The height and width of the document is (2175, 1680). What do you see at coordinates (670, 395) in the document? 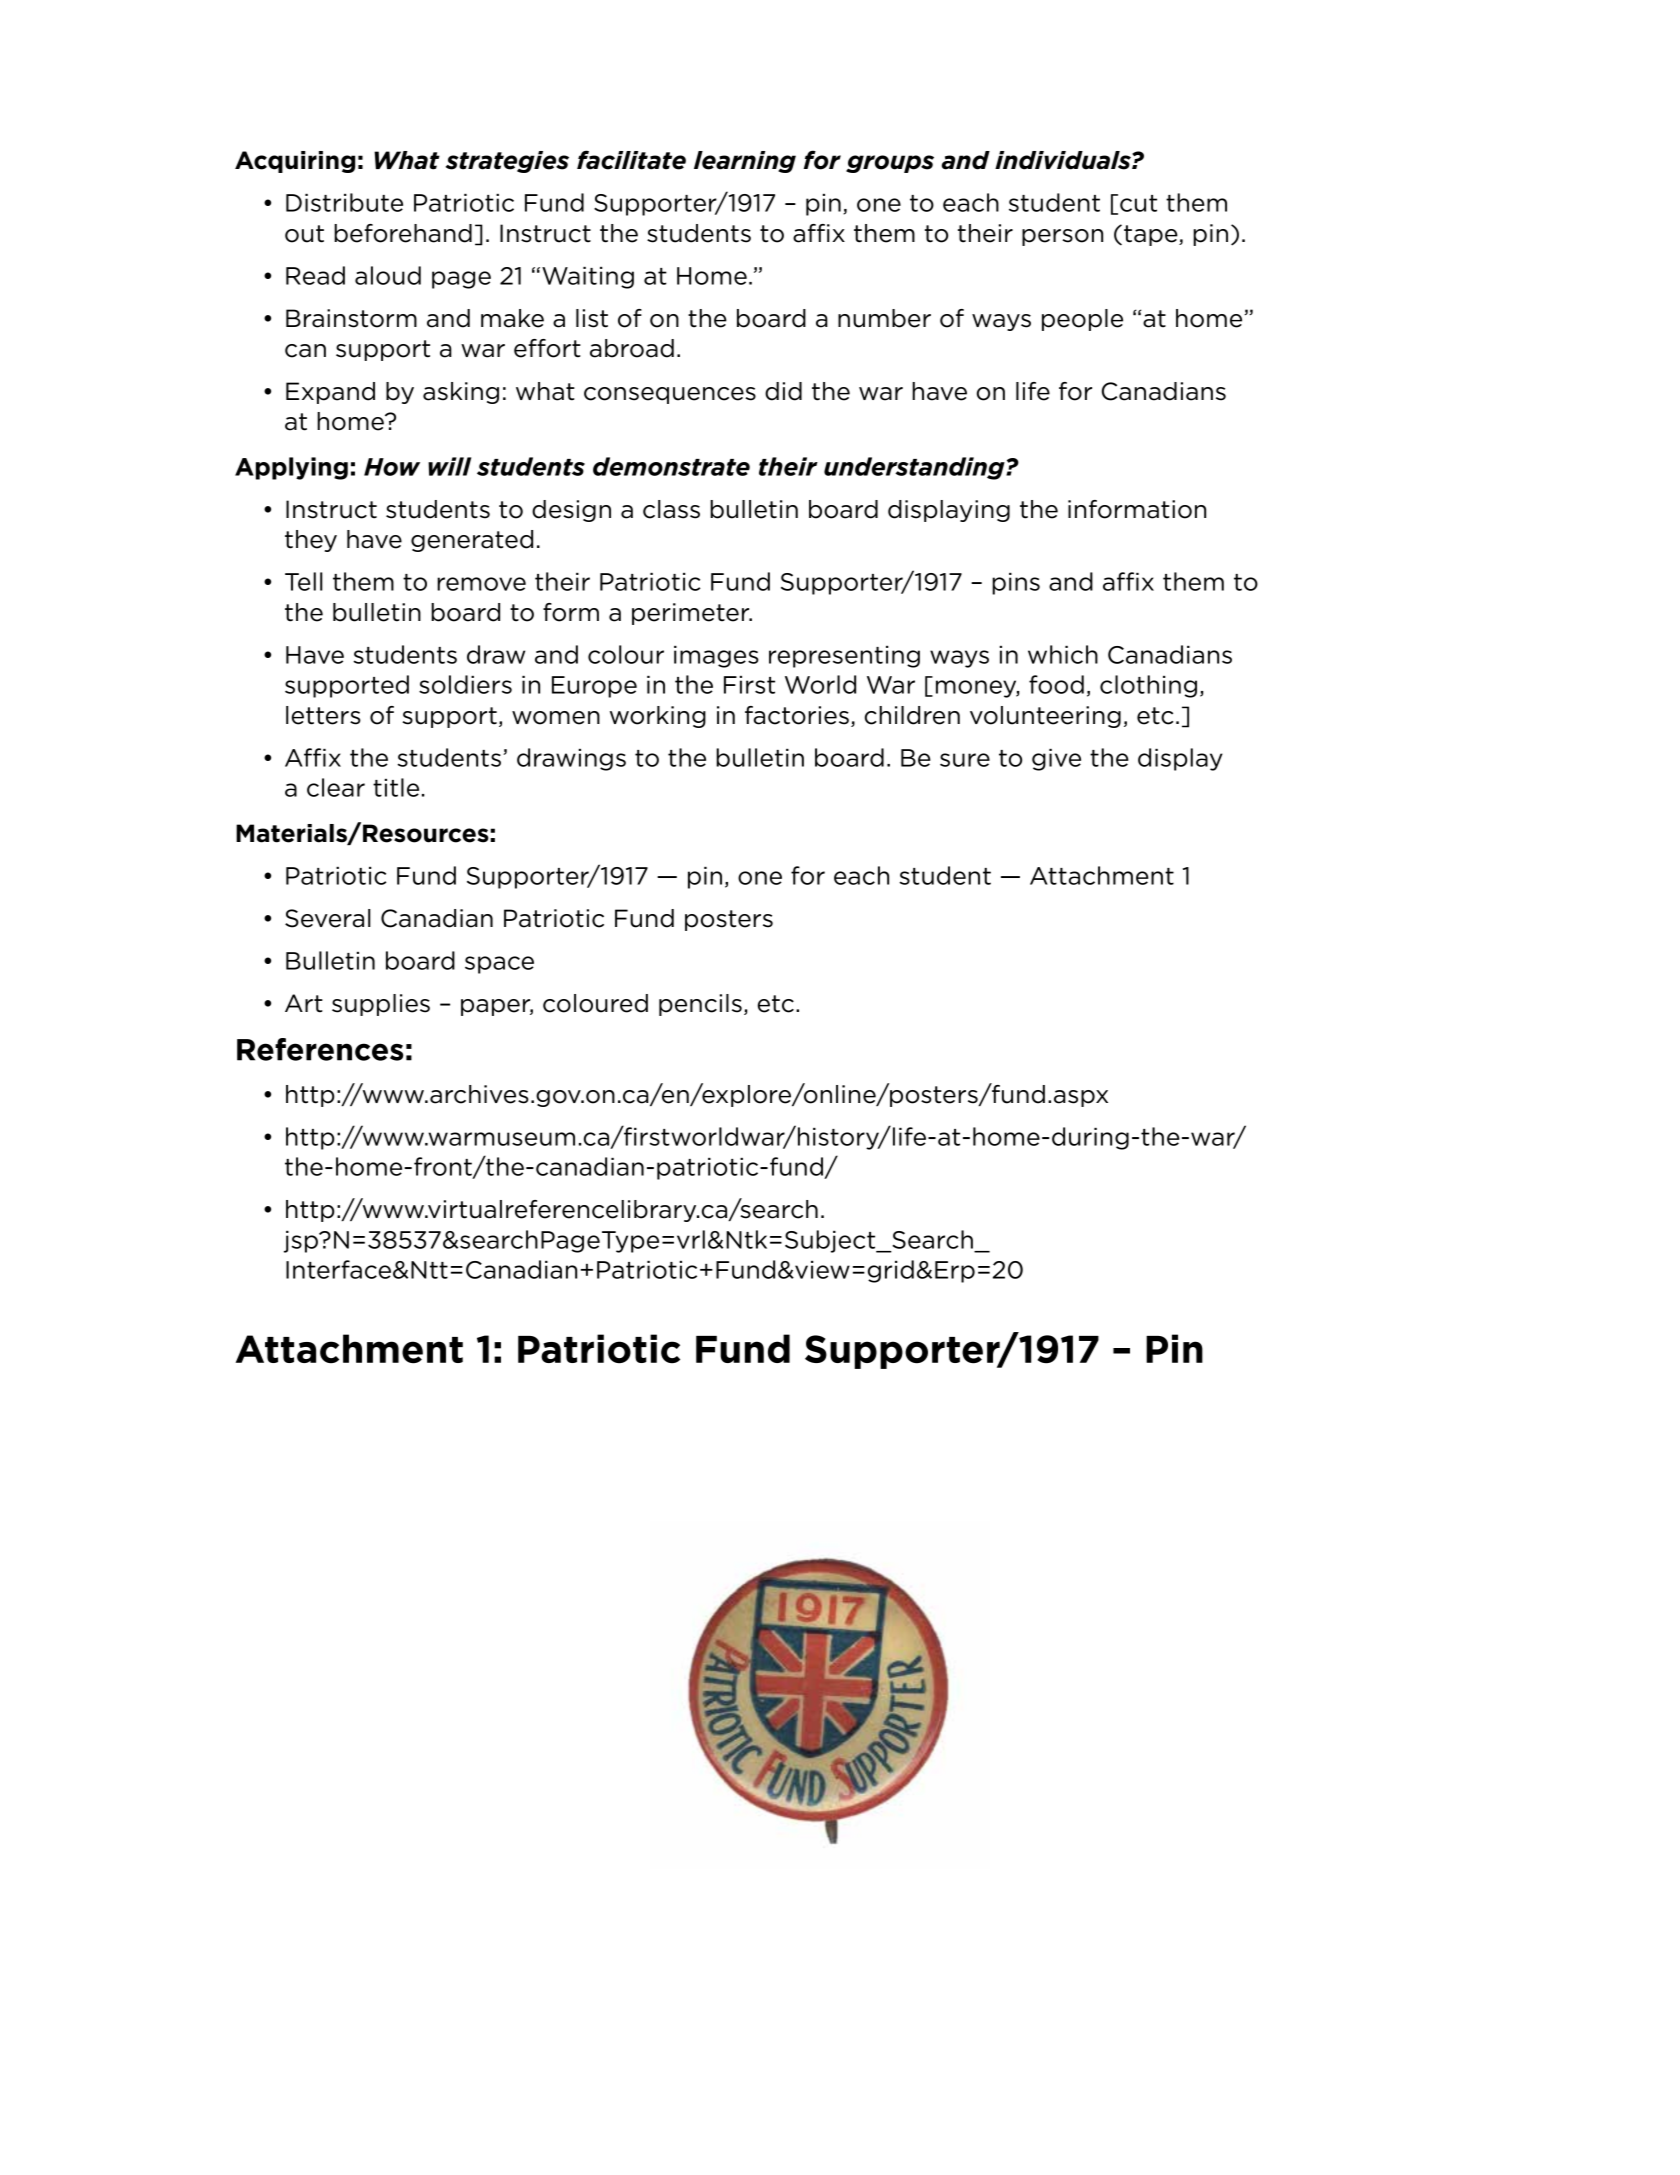
I see `consequences` at bounding box center [670, 395].
